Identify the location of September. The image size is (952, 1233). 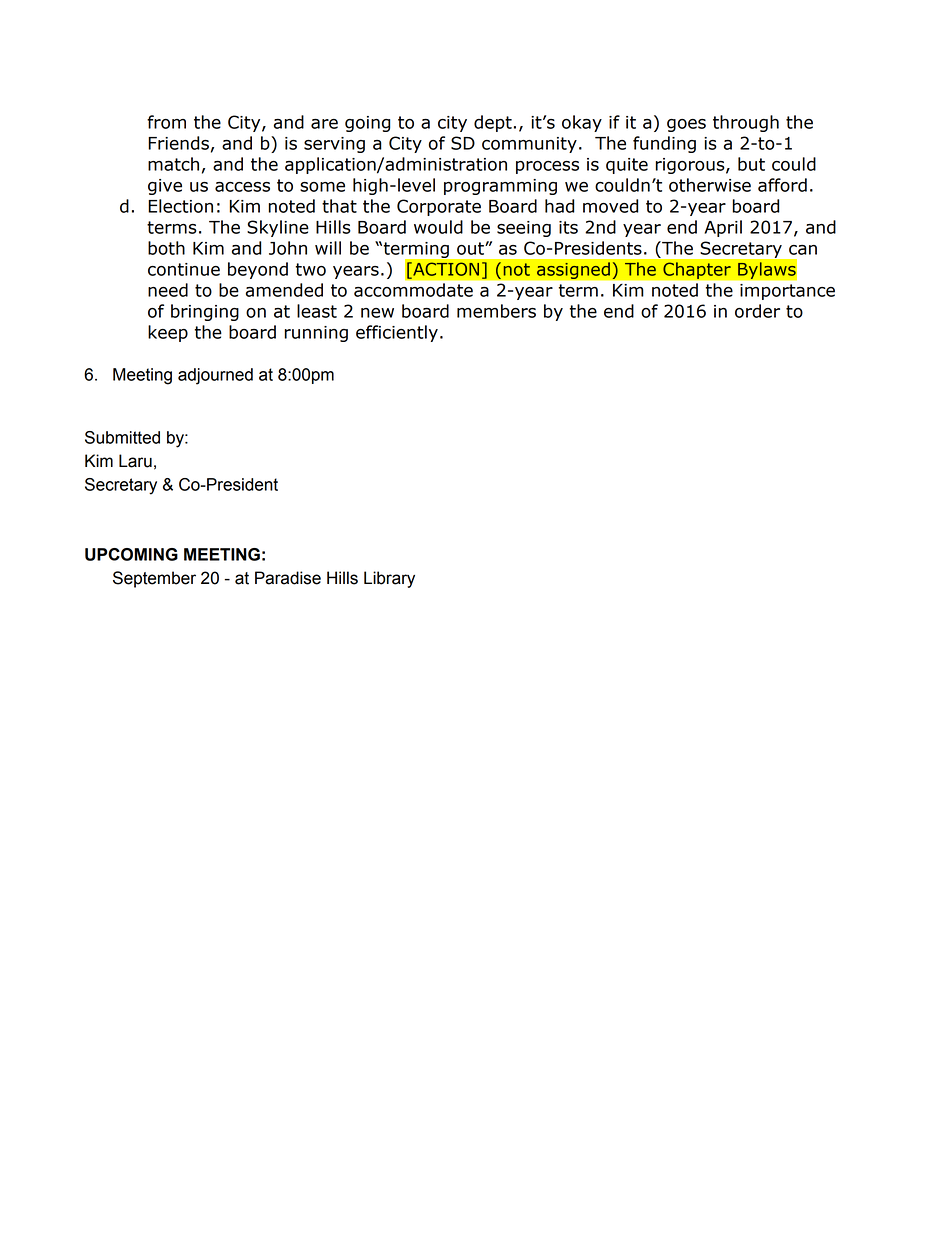
(154, 579).
